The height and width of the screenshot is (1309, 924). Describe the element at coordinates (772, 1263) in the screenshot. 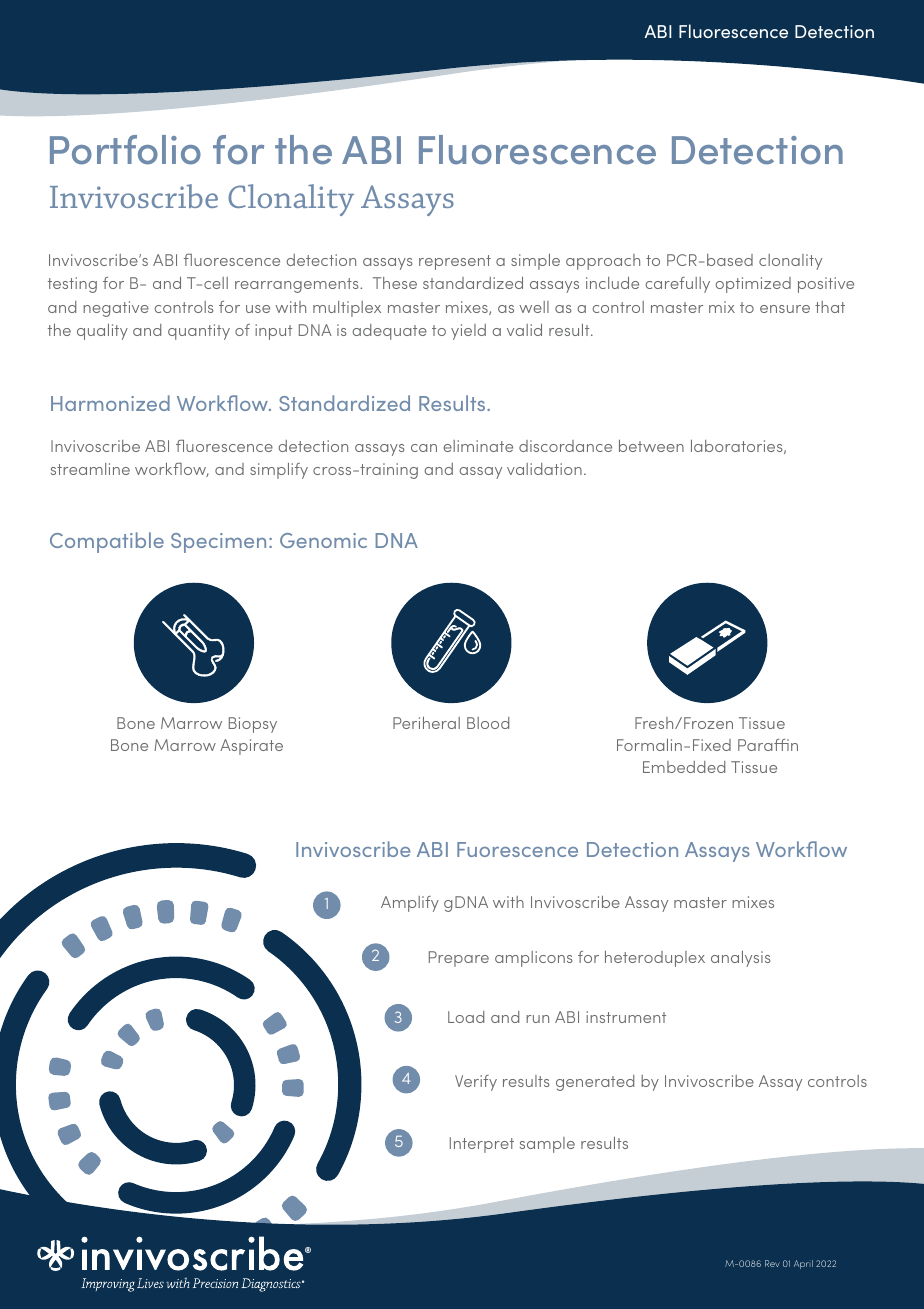

I see `Rev` at that location.
